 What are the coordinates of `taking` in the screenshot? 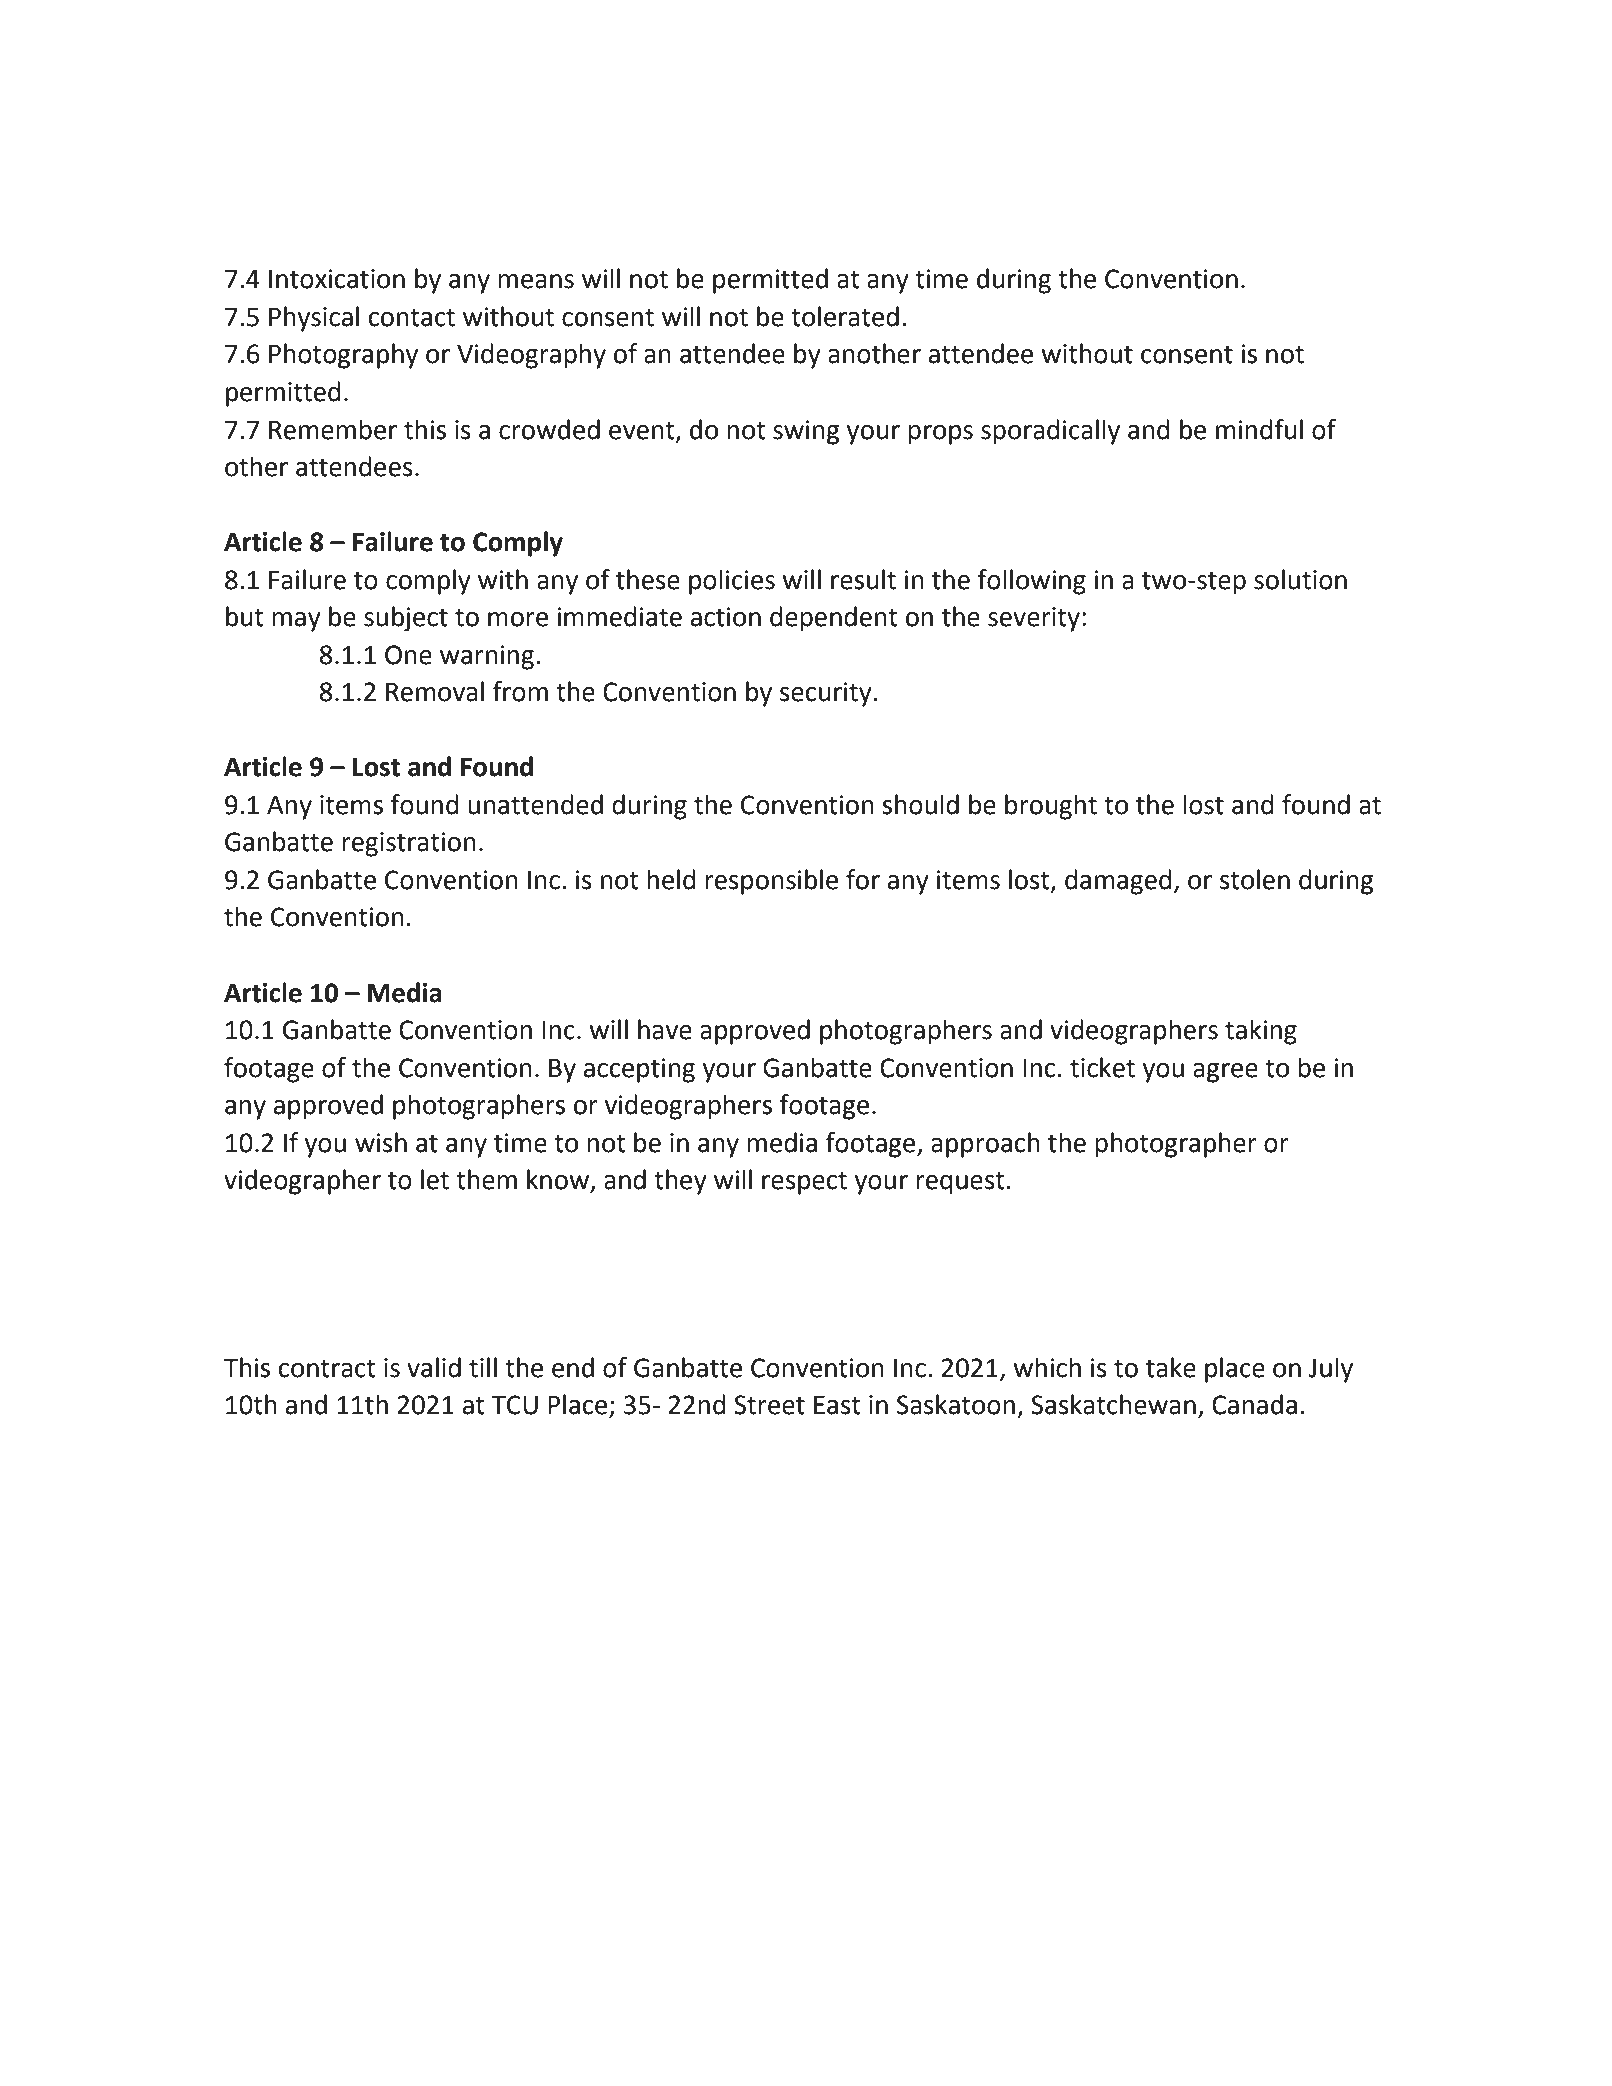 It's located at (1261, 1032).
